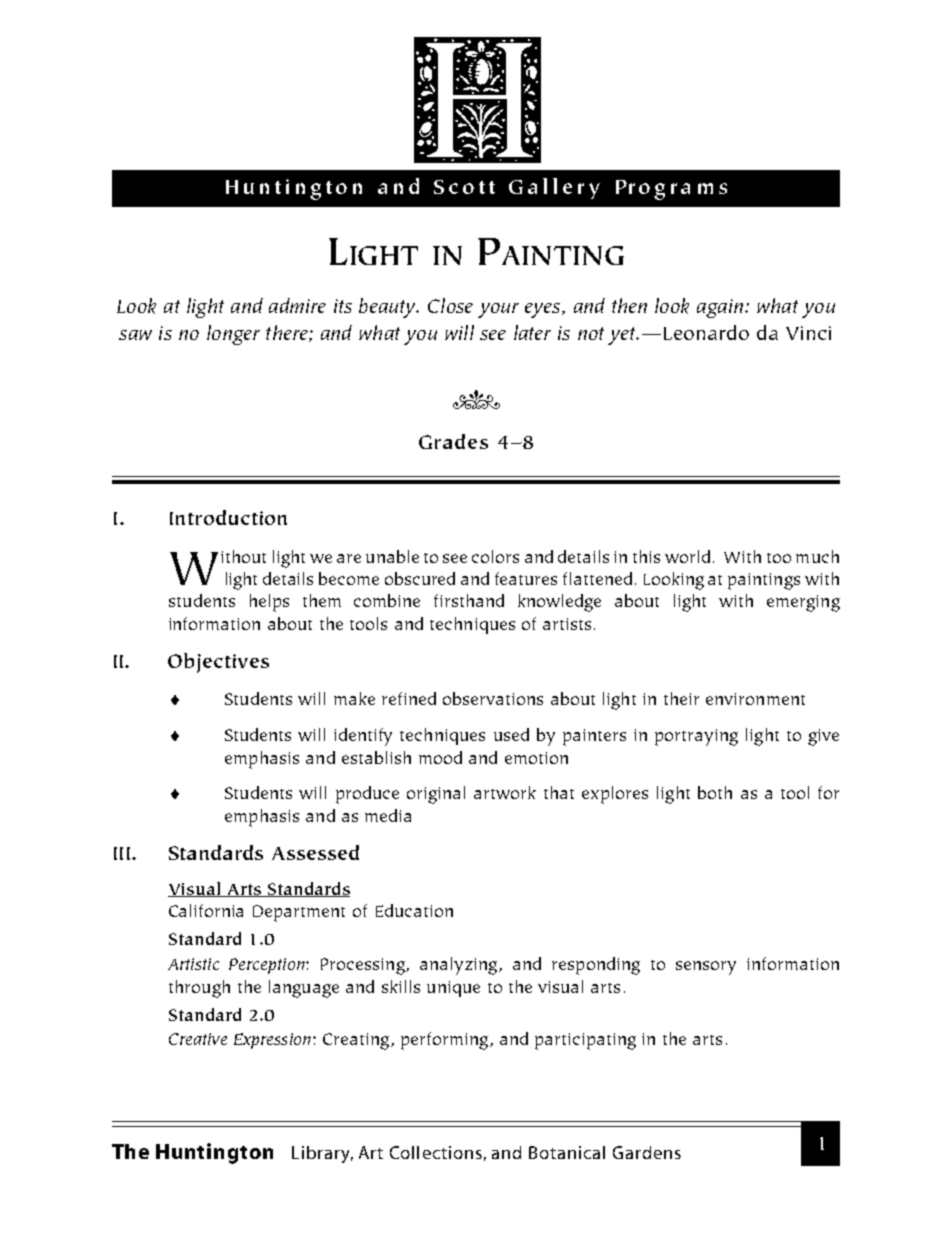 The width and height of the screenshot is (952, 1233). Describe the element at coordinates (696, 737) in the screenshot. I see `portraying` at that location.
